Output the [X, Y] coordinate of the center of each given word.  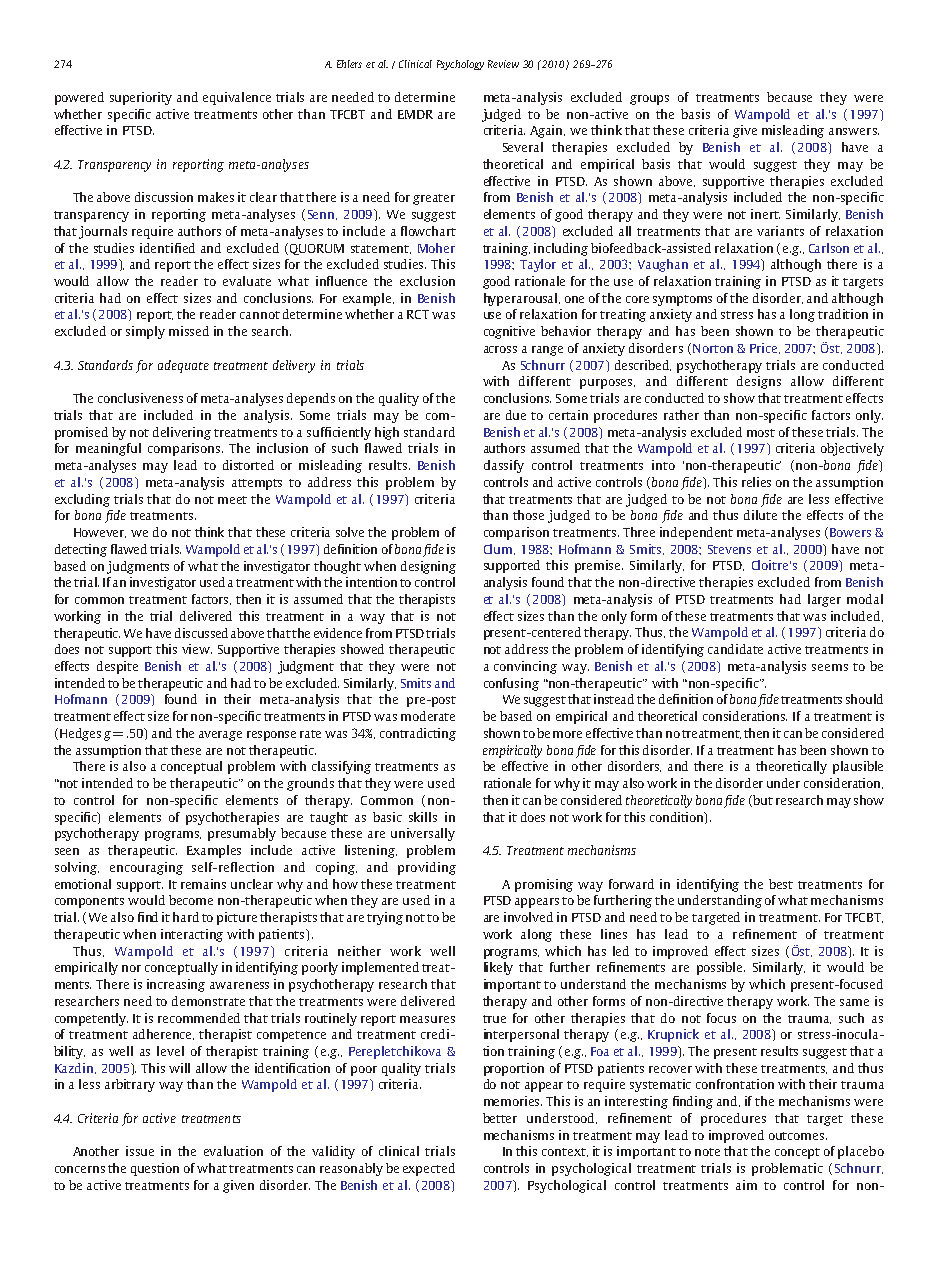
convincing [525, 667]
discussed [201, 633]
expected [429, 1169]
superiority [141, 98]
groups [649, 100]
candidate [735, 649]
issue [140, 1151]
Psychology [460, 65]
